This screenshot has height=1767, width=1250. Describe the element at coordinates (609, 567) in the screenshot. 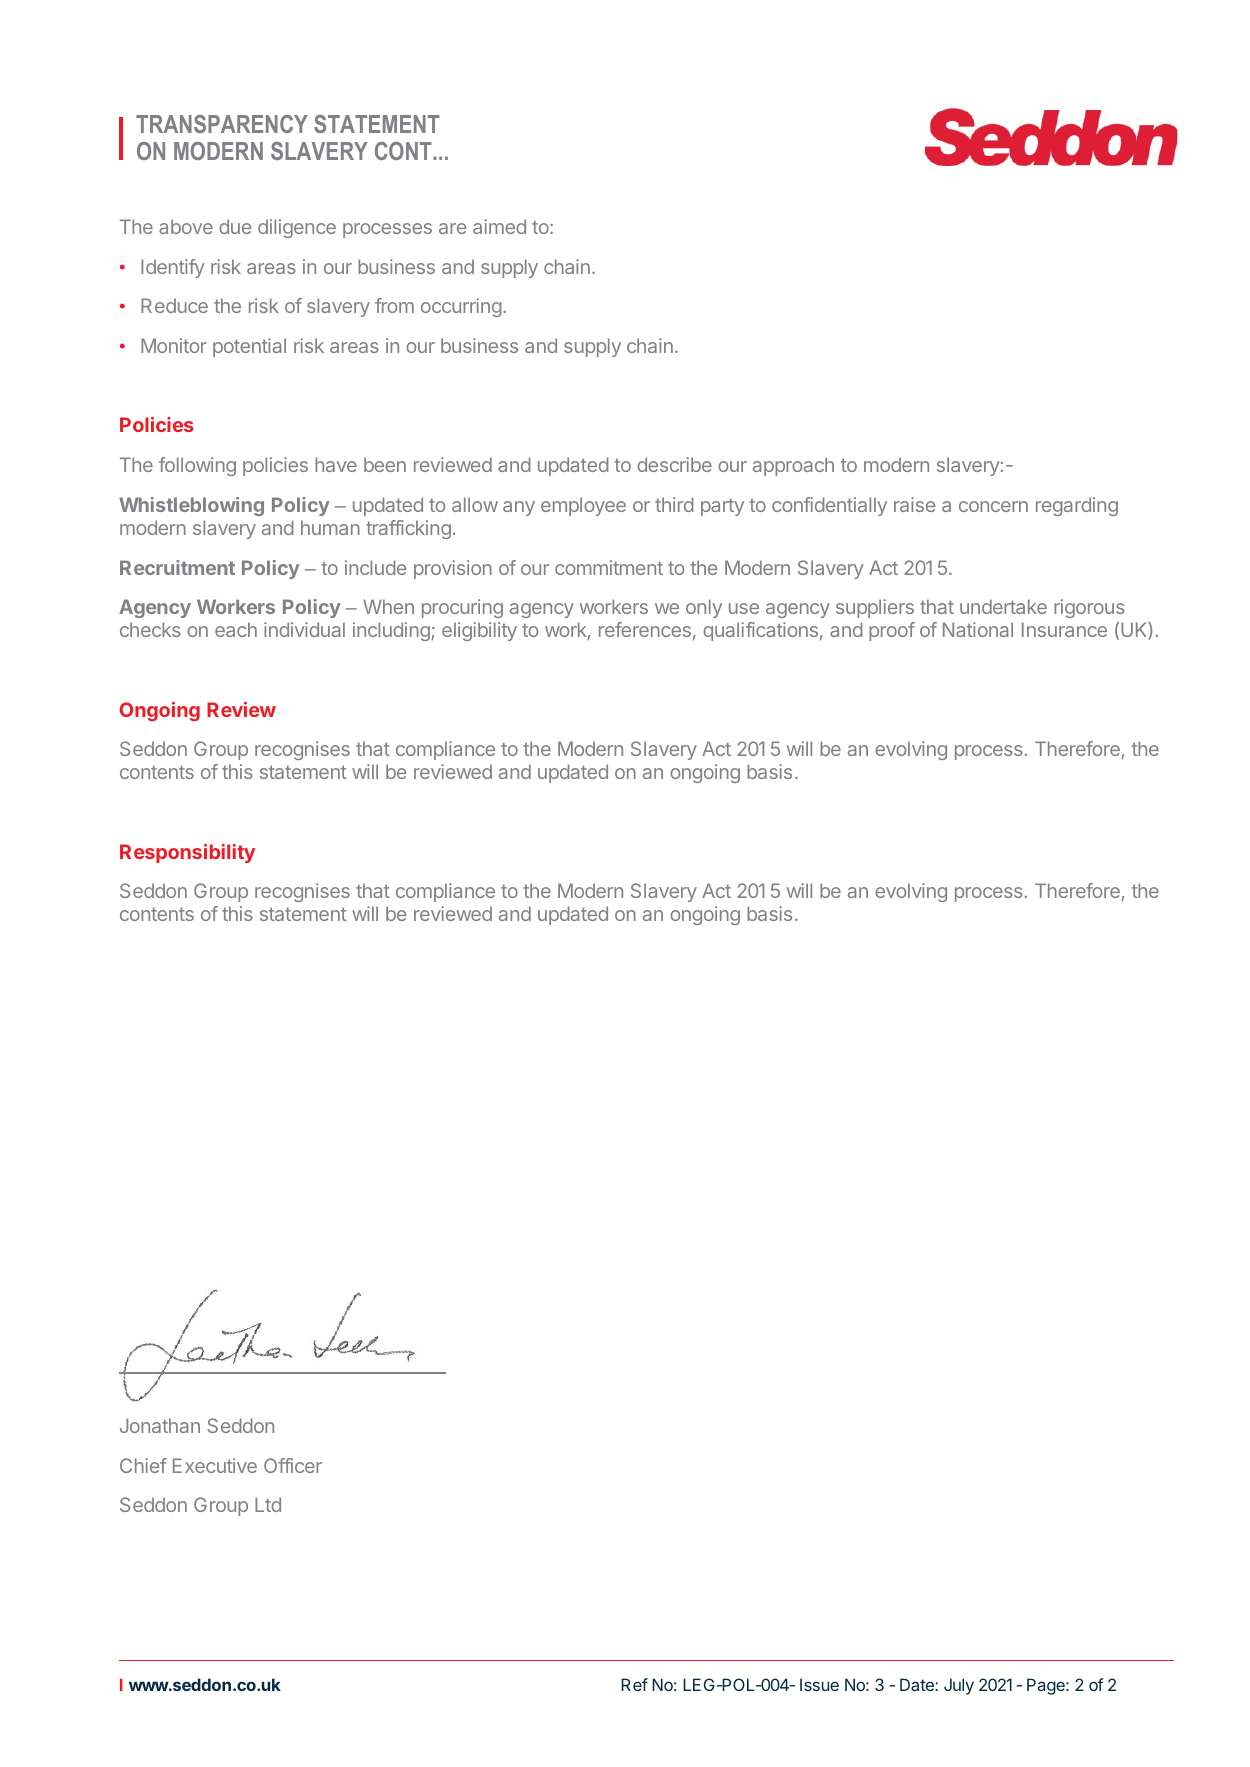

I see `commitment` at that location.
